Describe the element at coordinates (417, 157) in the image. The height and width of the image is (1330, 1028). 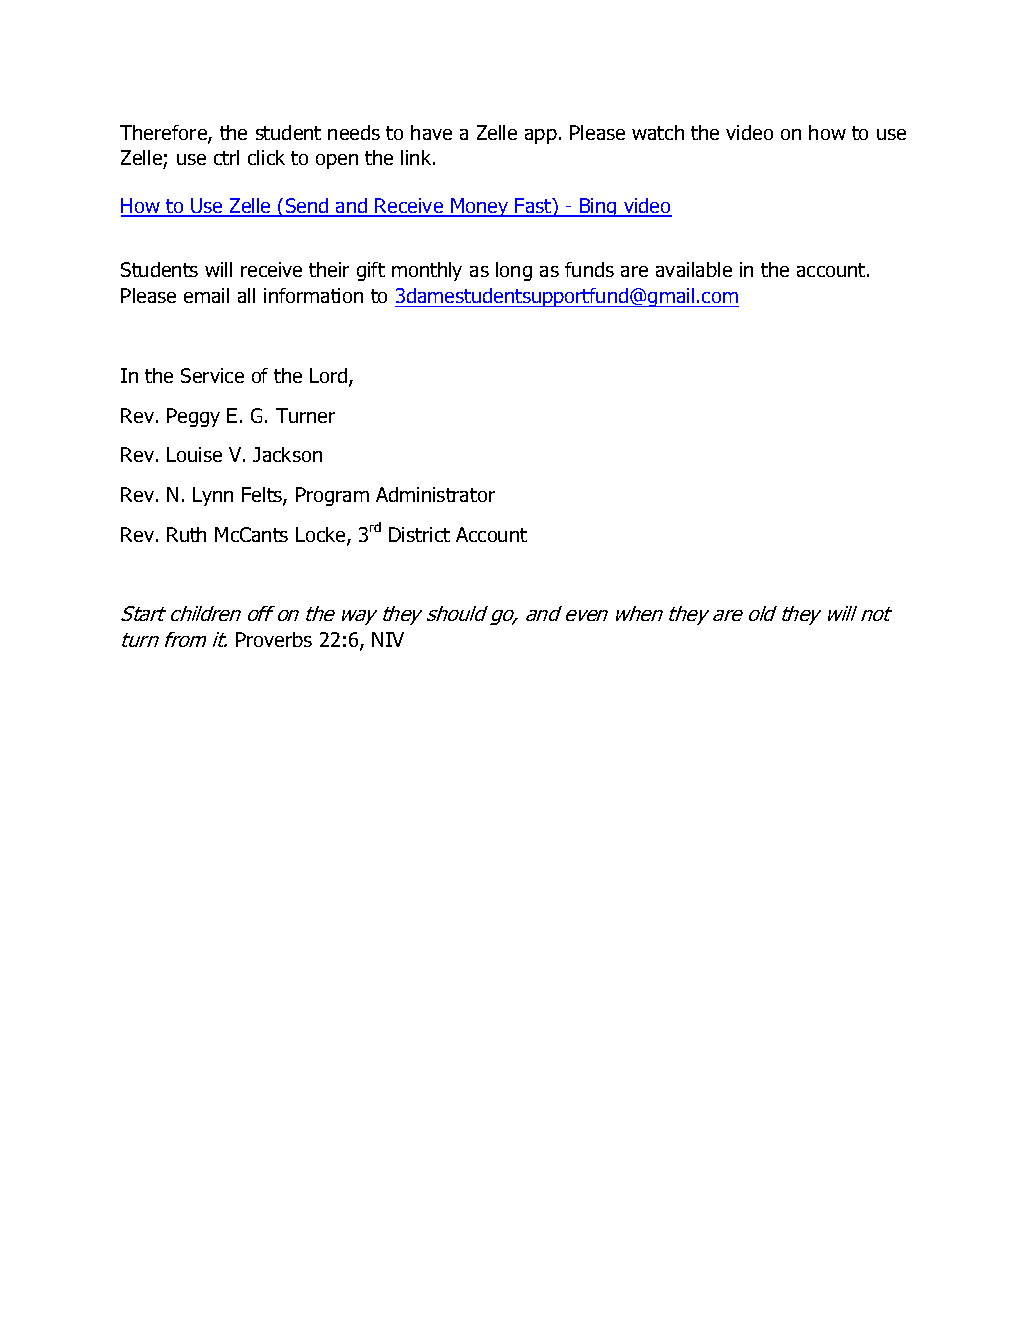
I see `link` at that location.
